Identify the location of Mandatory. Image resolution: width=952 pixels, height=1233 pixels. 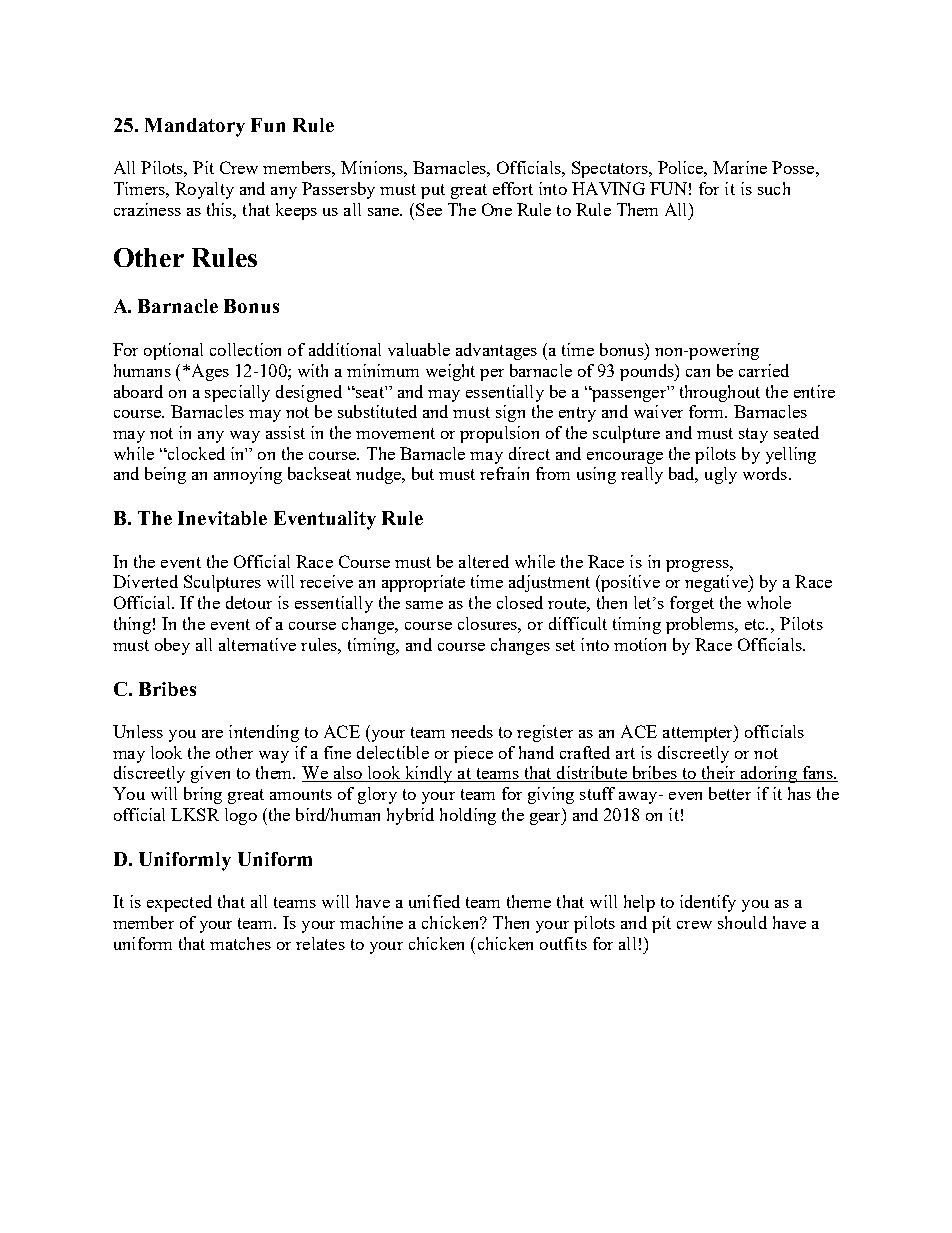
(195, 127).
